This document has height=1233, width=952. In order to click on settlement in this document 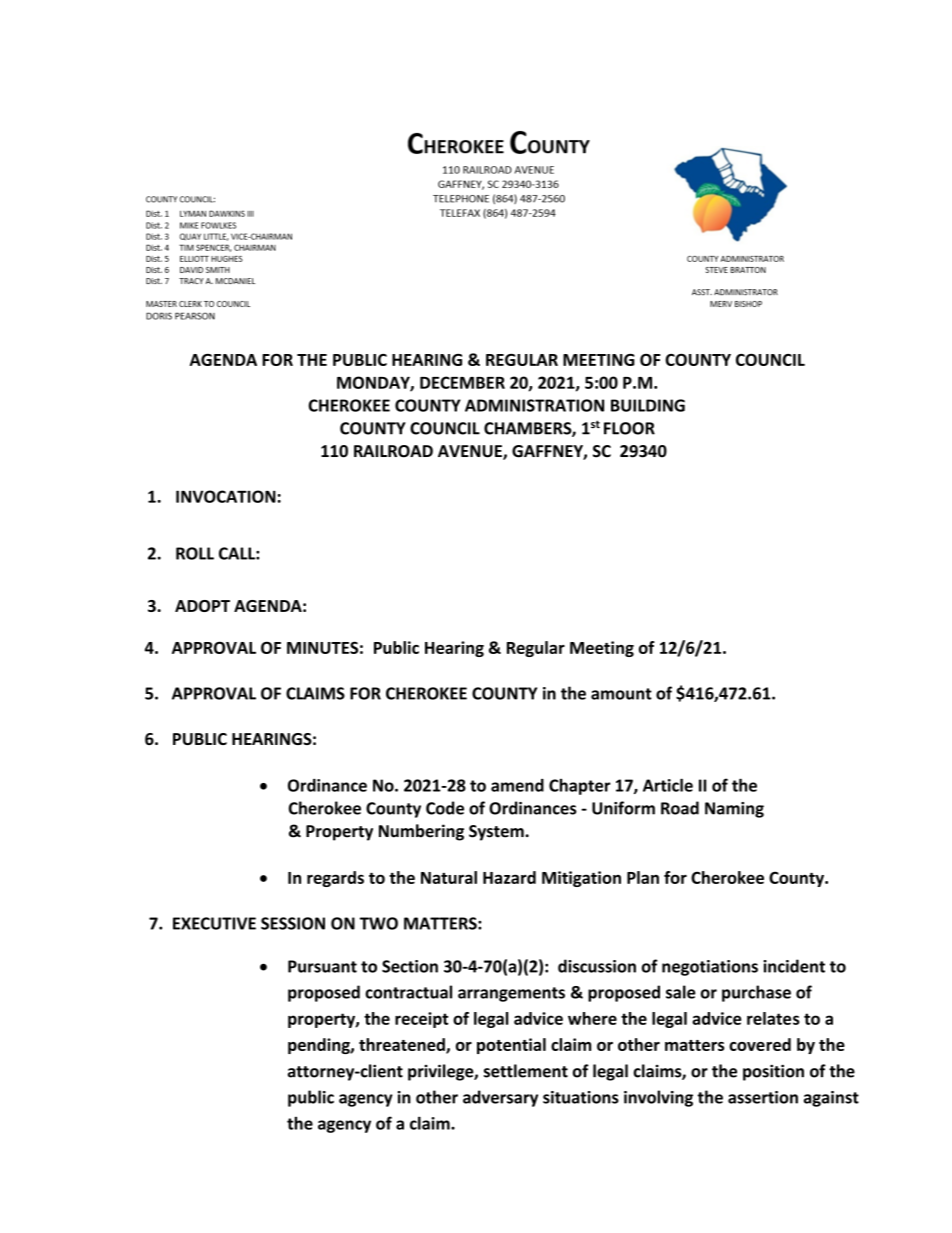, I will do `click(526, 1071)`.
